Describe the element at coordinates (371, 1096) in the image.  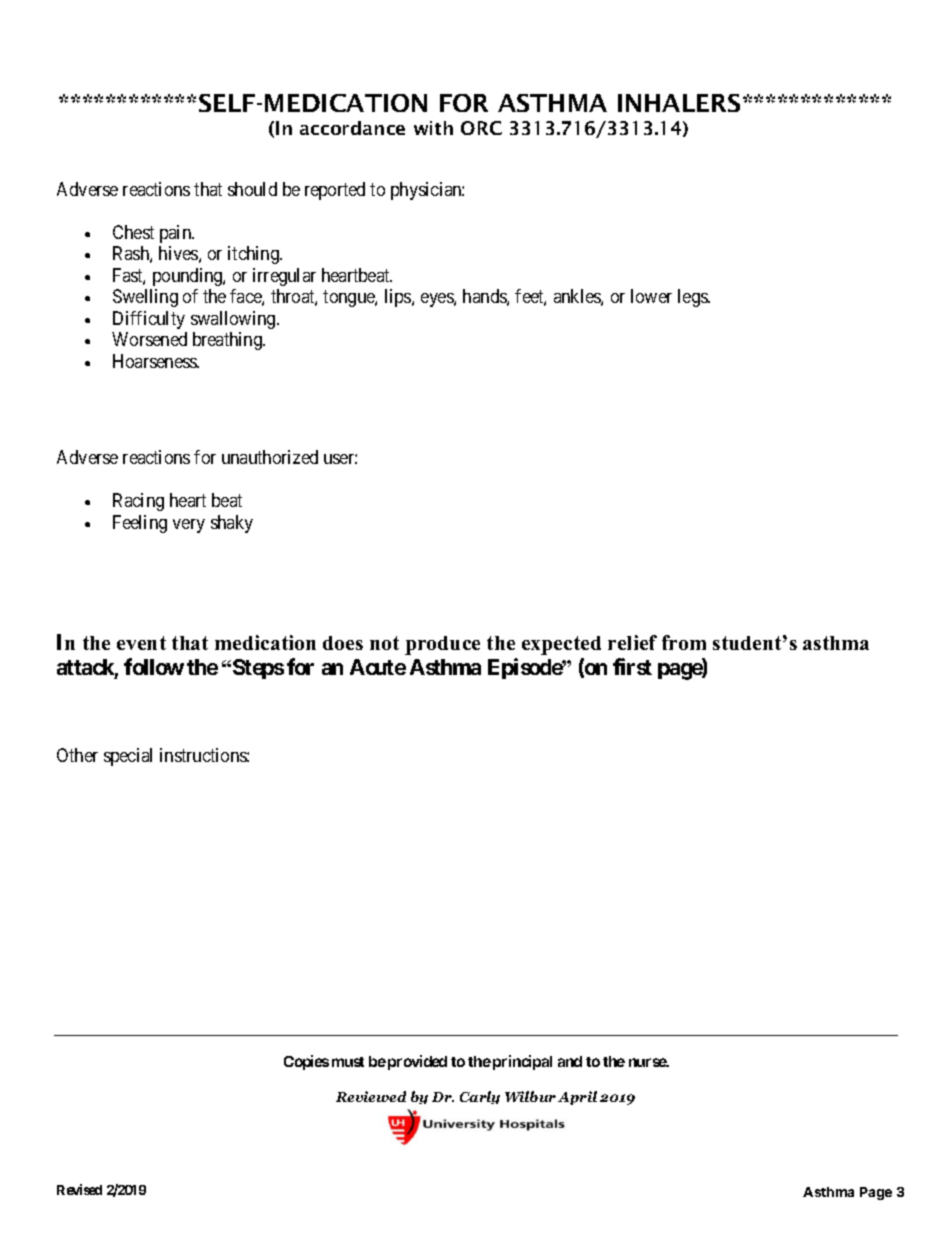
I see `Reviewed` at that location.
